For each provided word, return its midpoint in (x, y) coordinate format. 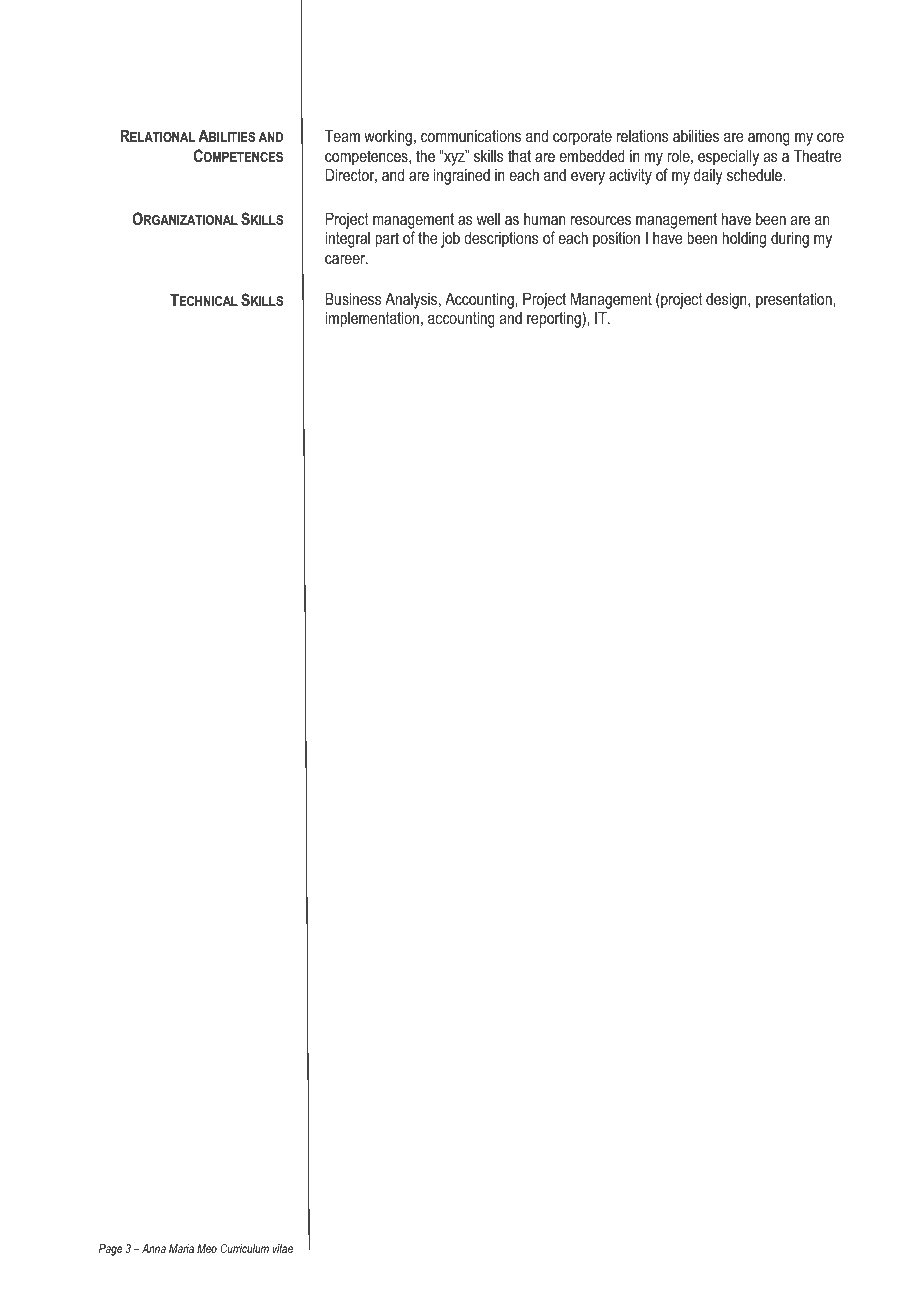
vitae (282, 1248)
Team (342, 135)
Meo (207, 1248)
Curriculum (244, 1248)
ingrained (462, 176)
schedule (755, 174)
